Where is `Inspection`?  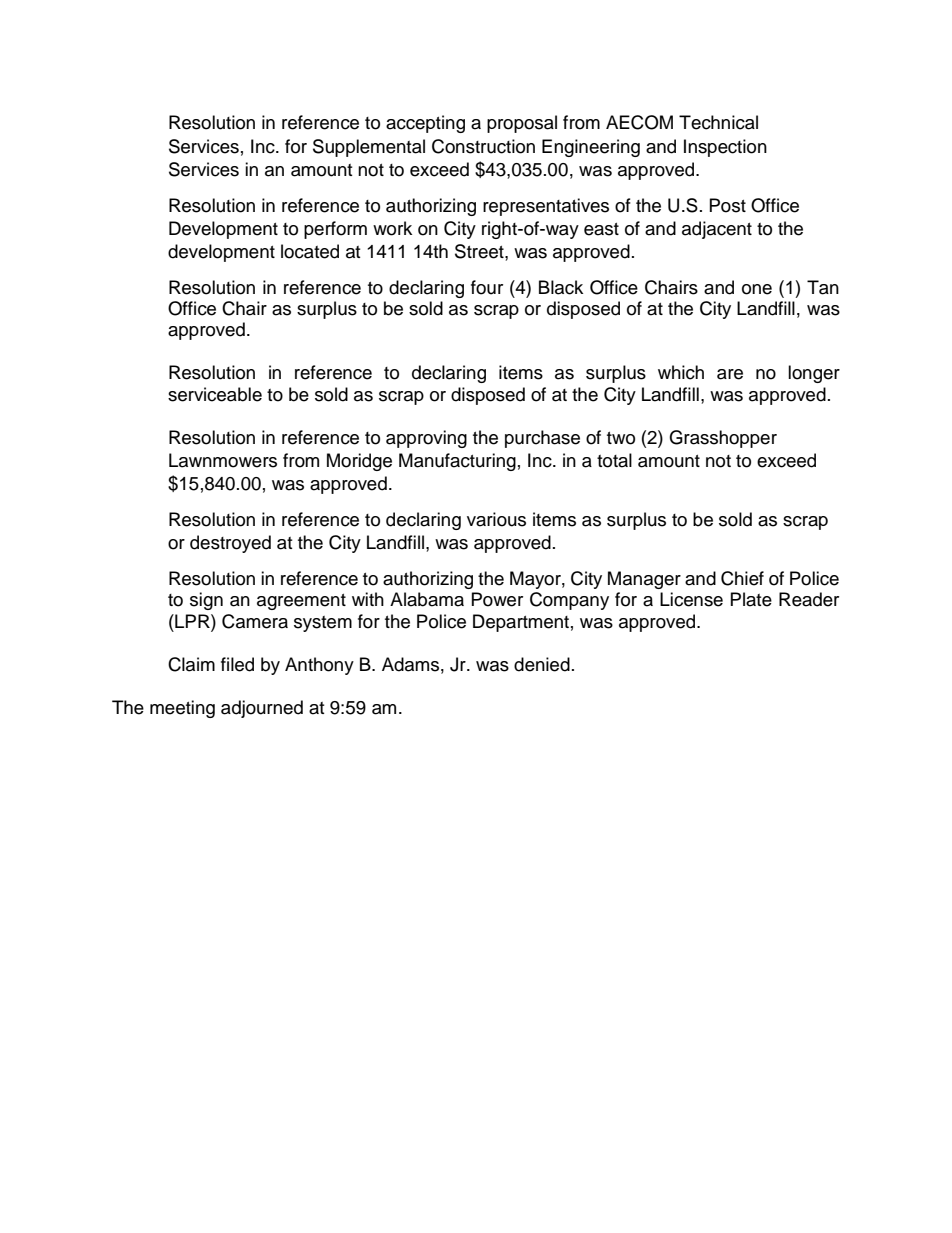
Inspection is located at coordinates (725, 148).
